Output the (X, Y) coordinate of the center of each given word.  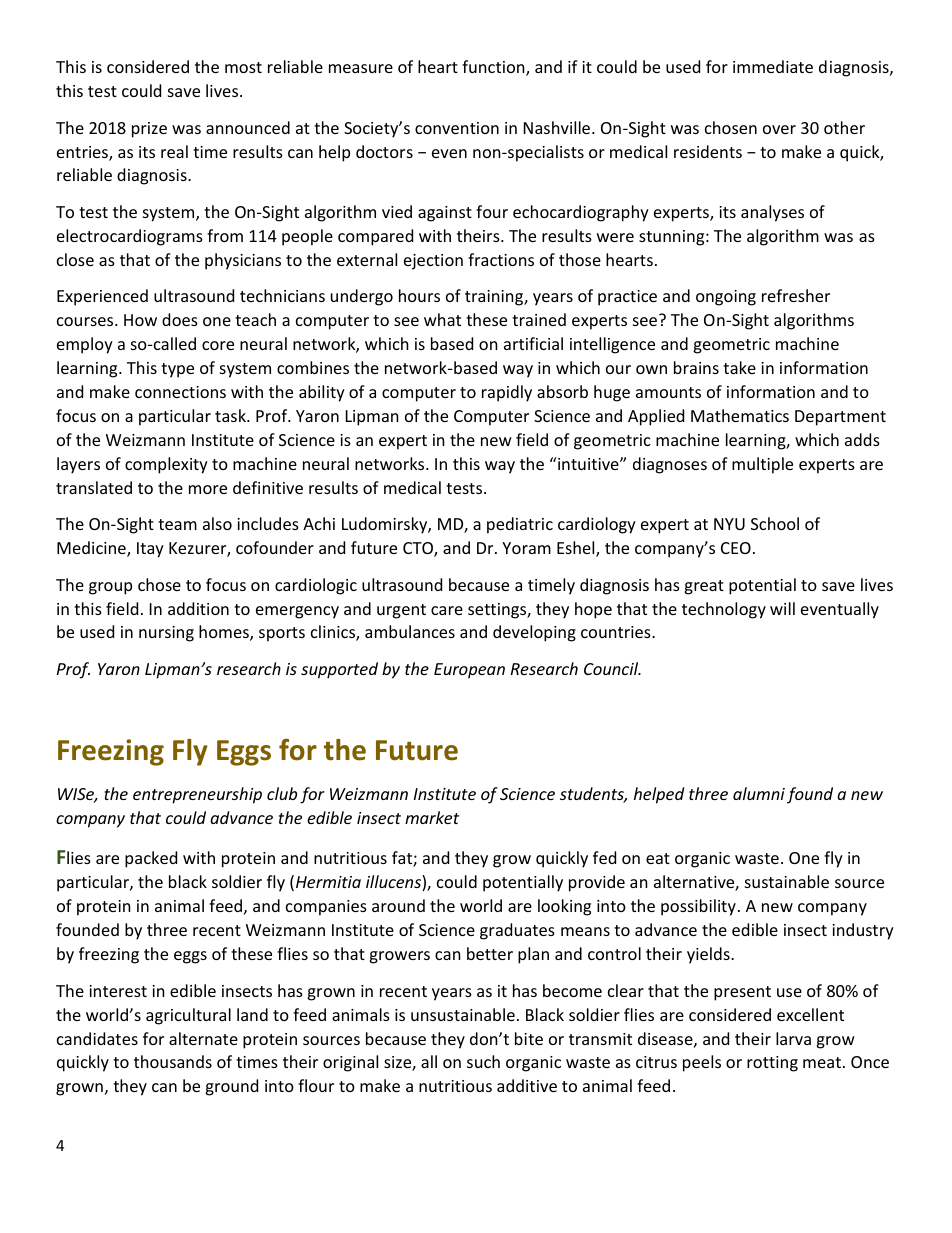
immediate (773, 66)
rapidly (507, 393)
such (483, 1061)
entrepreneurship (197, 795)
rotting (772, 1064)
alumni (759, 793)
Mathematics (740, 415)
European (469, 671)
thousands (173, 1061)
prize (149, 130)
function (494, 68)
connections (180, 392)
